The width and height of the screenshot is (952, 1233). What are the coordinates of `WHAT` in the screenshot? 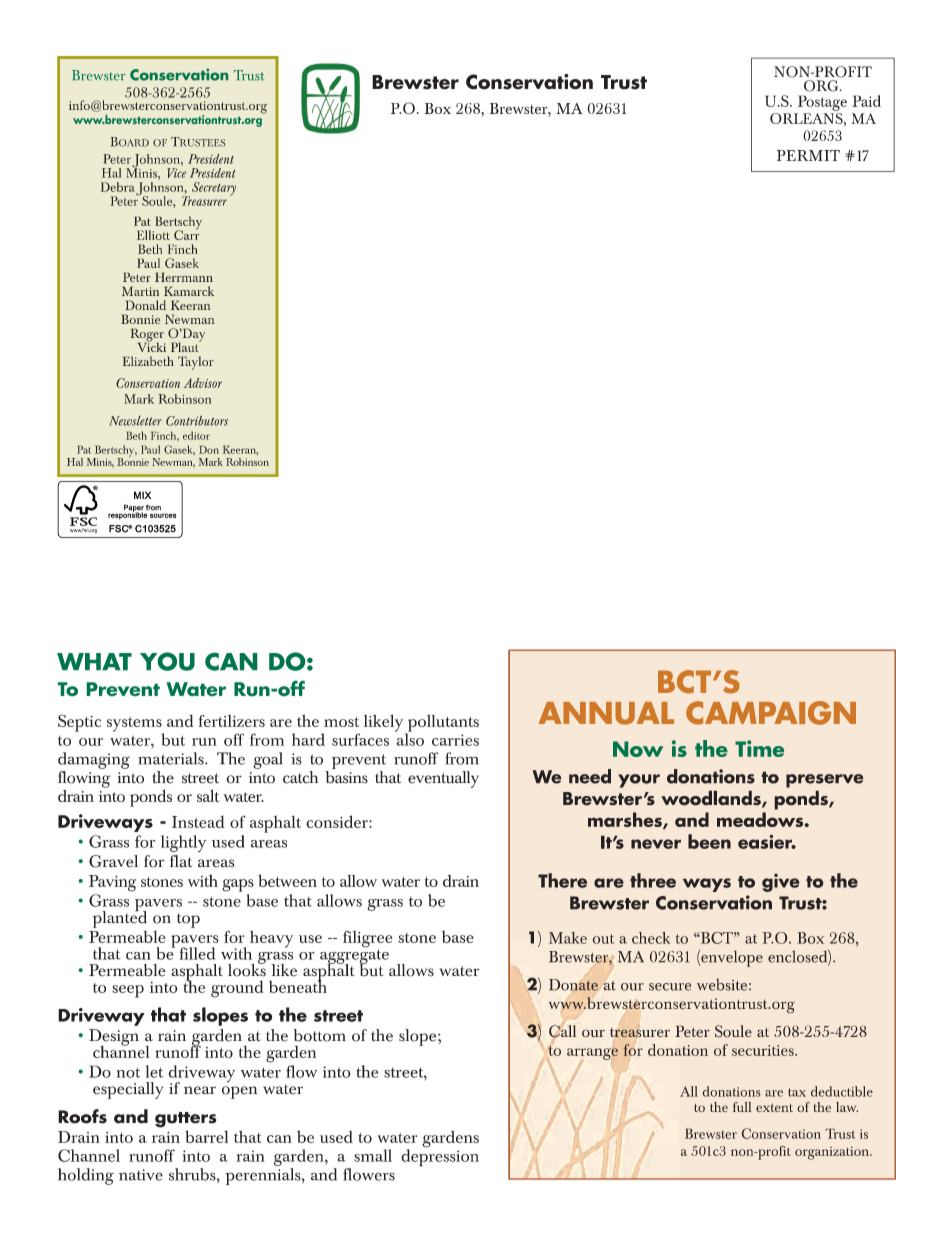 It's located at (94, 661).
